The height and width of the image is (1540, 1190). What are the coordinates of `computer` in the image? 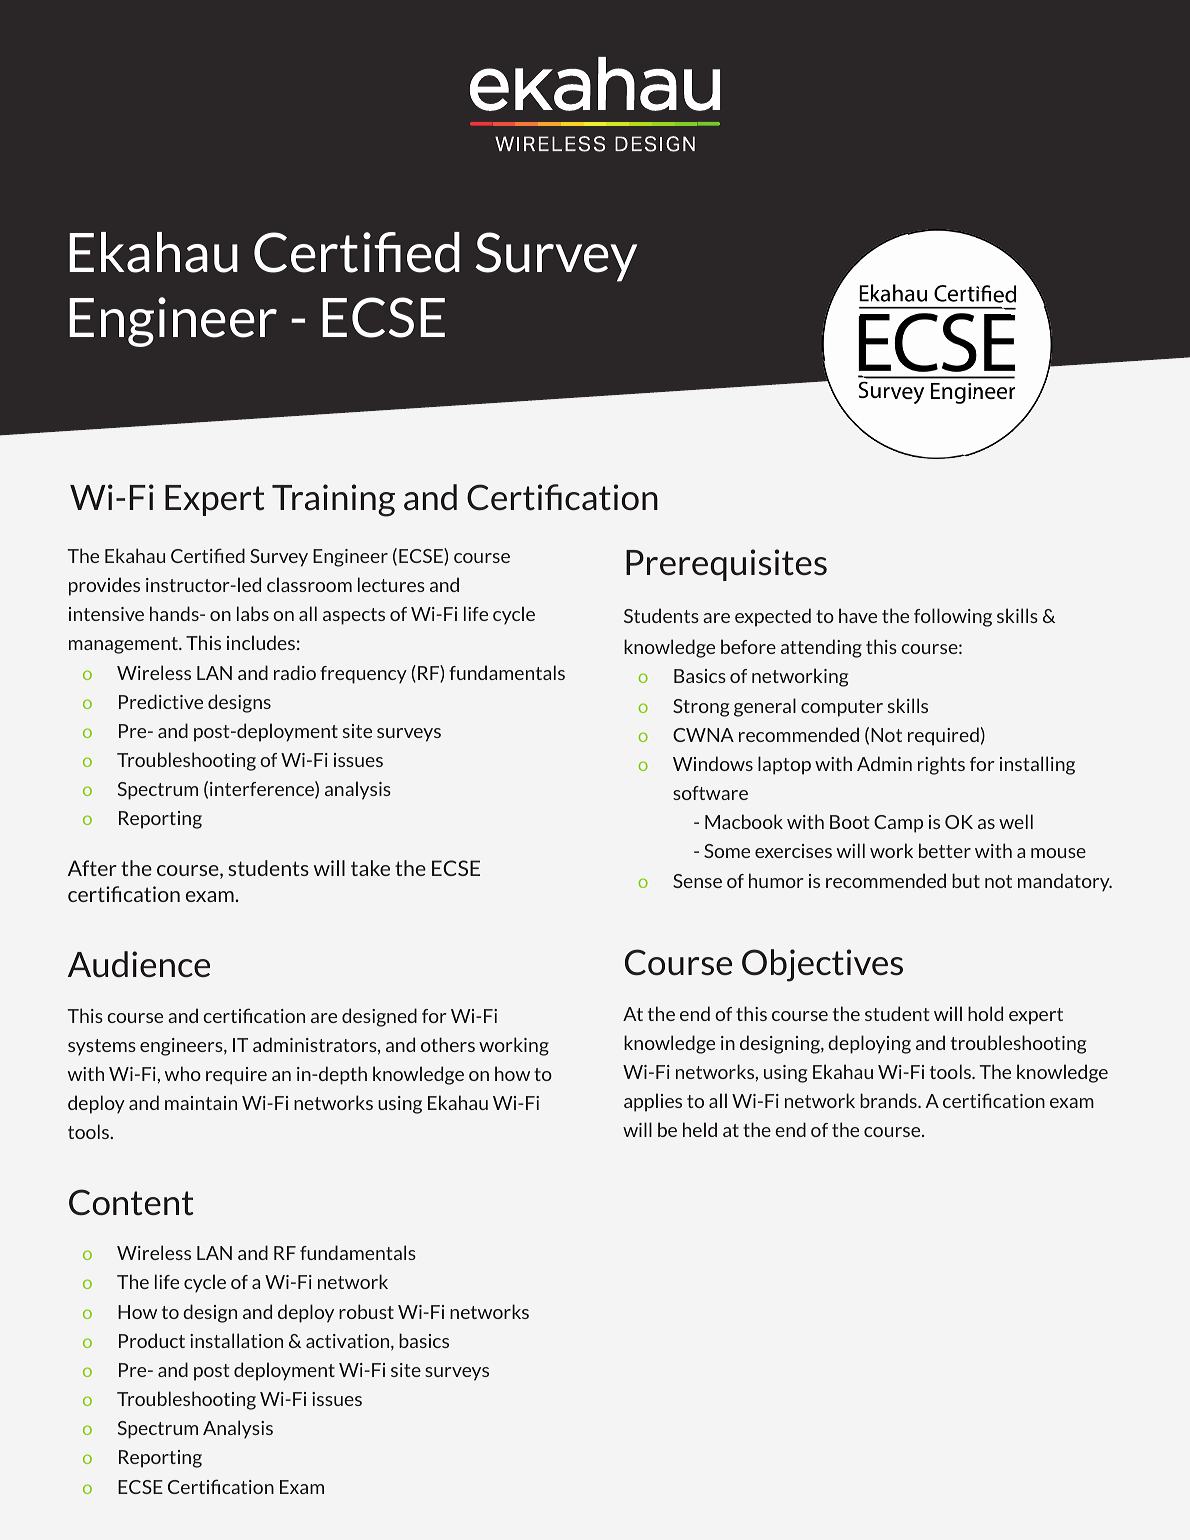 It's located at (842, 708).
